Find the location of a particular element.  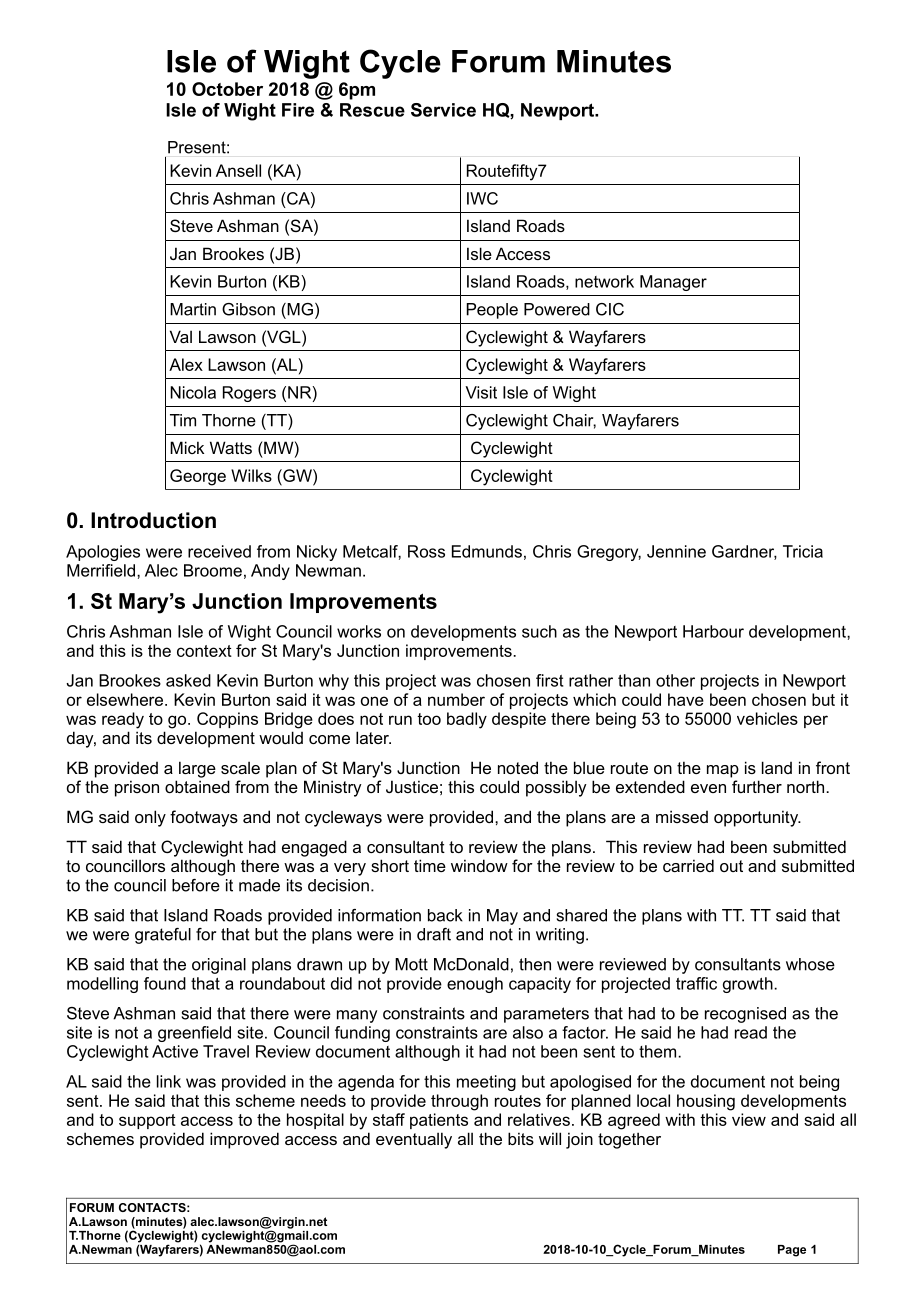

improved is located at coordinates (244, 1140).
